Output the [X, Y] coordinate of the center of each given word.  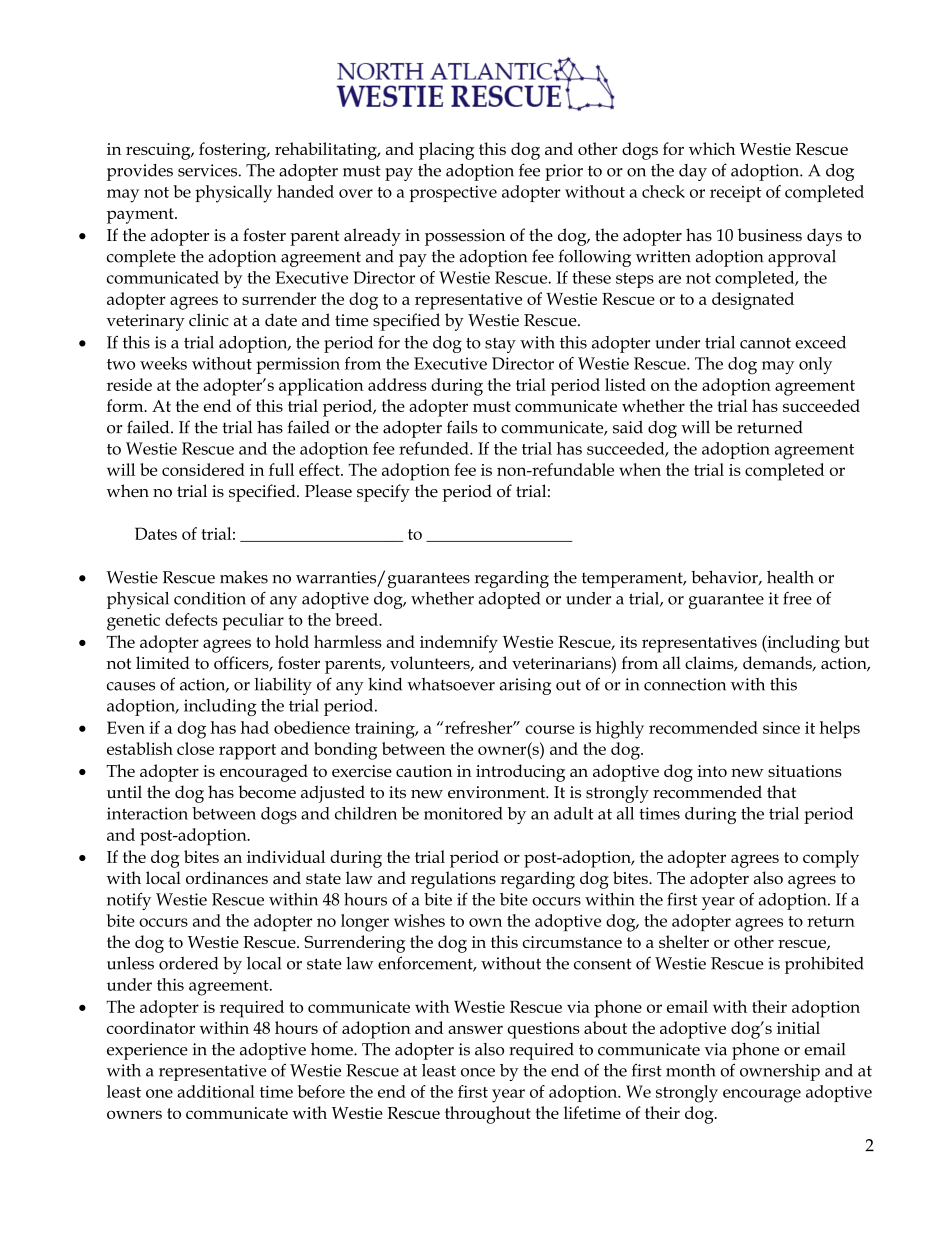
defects [191, 619]
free [797, 598]
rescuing [159, 151]
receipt [735, 194]
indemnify [459, 644]
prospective [453, 193]
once [478, 1072]
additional [216, 1091]
